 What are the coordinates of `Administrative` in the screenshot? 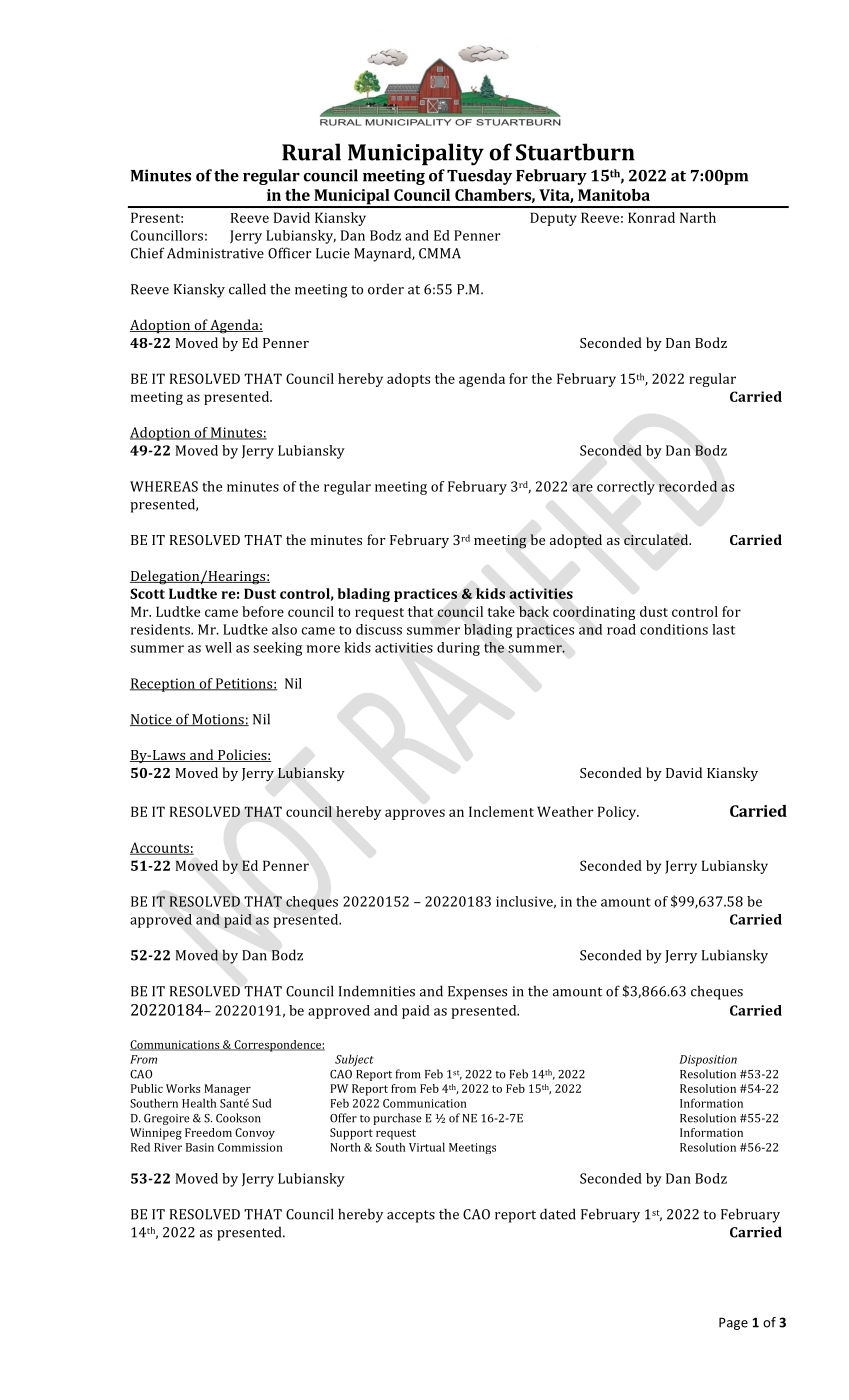 It's located at (215, 253).
